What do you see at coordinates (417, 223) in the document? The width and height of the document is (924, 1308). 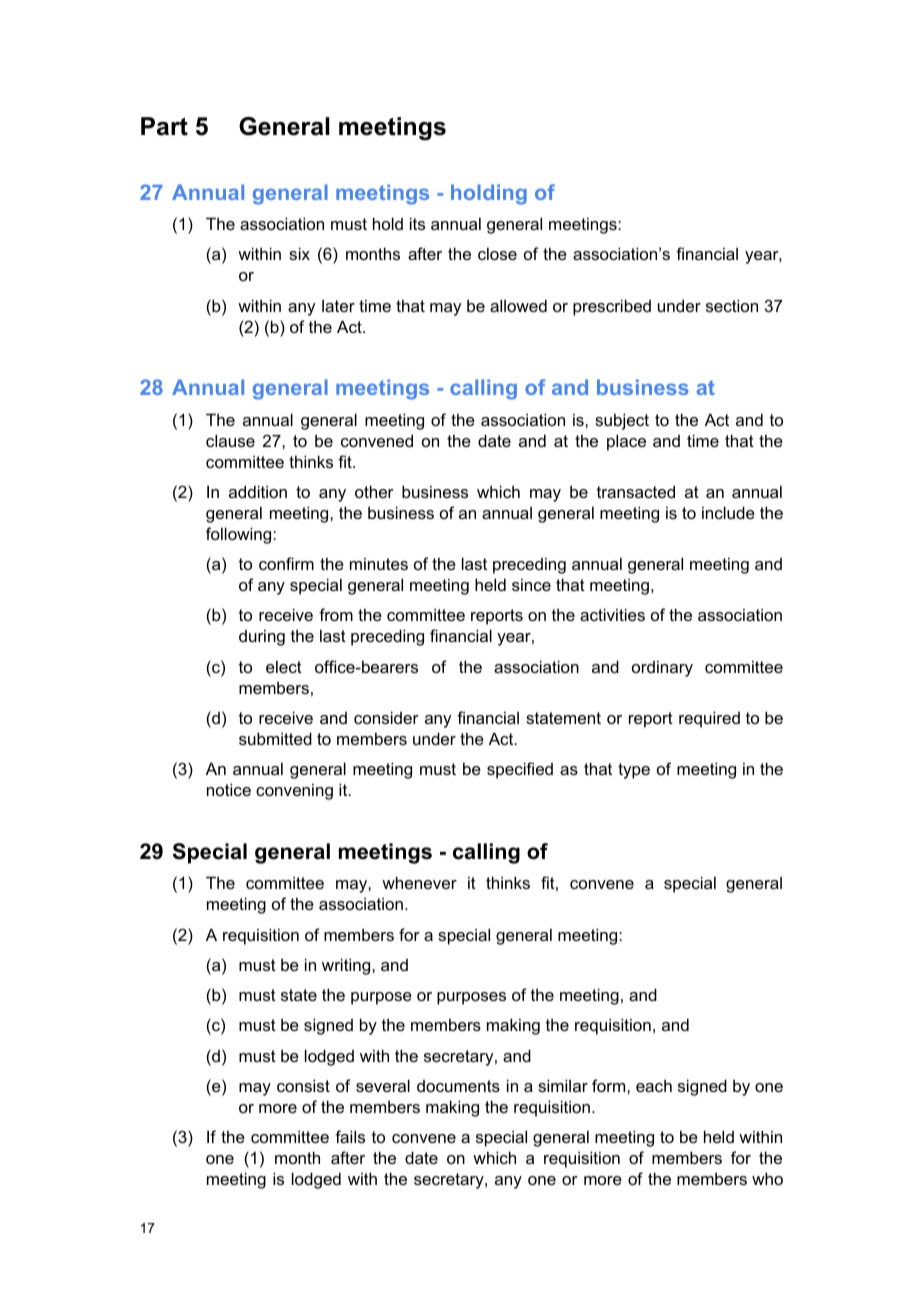 I see `its` at bounding box center [417, 223].
